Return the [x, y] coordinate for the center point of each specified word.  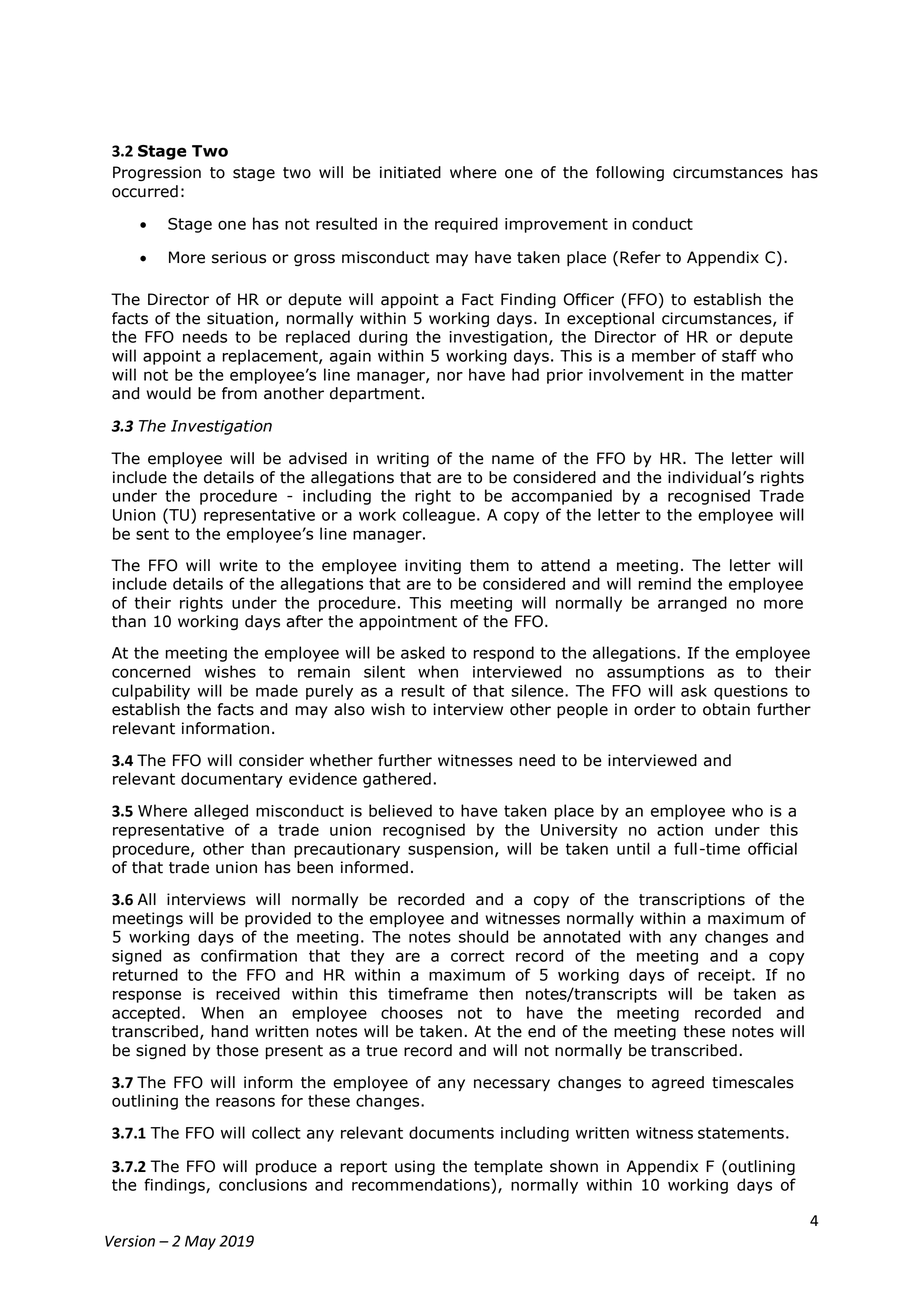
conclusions [263, 1184]
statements [741, 1133]
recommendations [421, 1184]
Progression [157, 173]
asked [423, 652]
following [630, 173]
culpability [151, 692]
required [466, 225]
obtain [726, 709]
